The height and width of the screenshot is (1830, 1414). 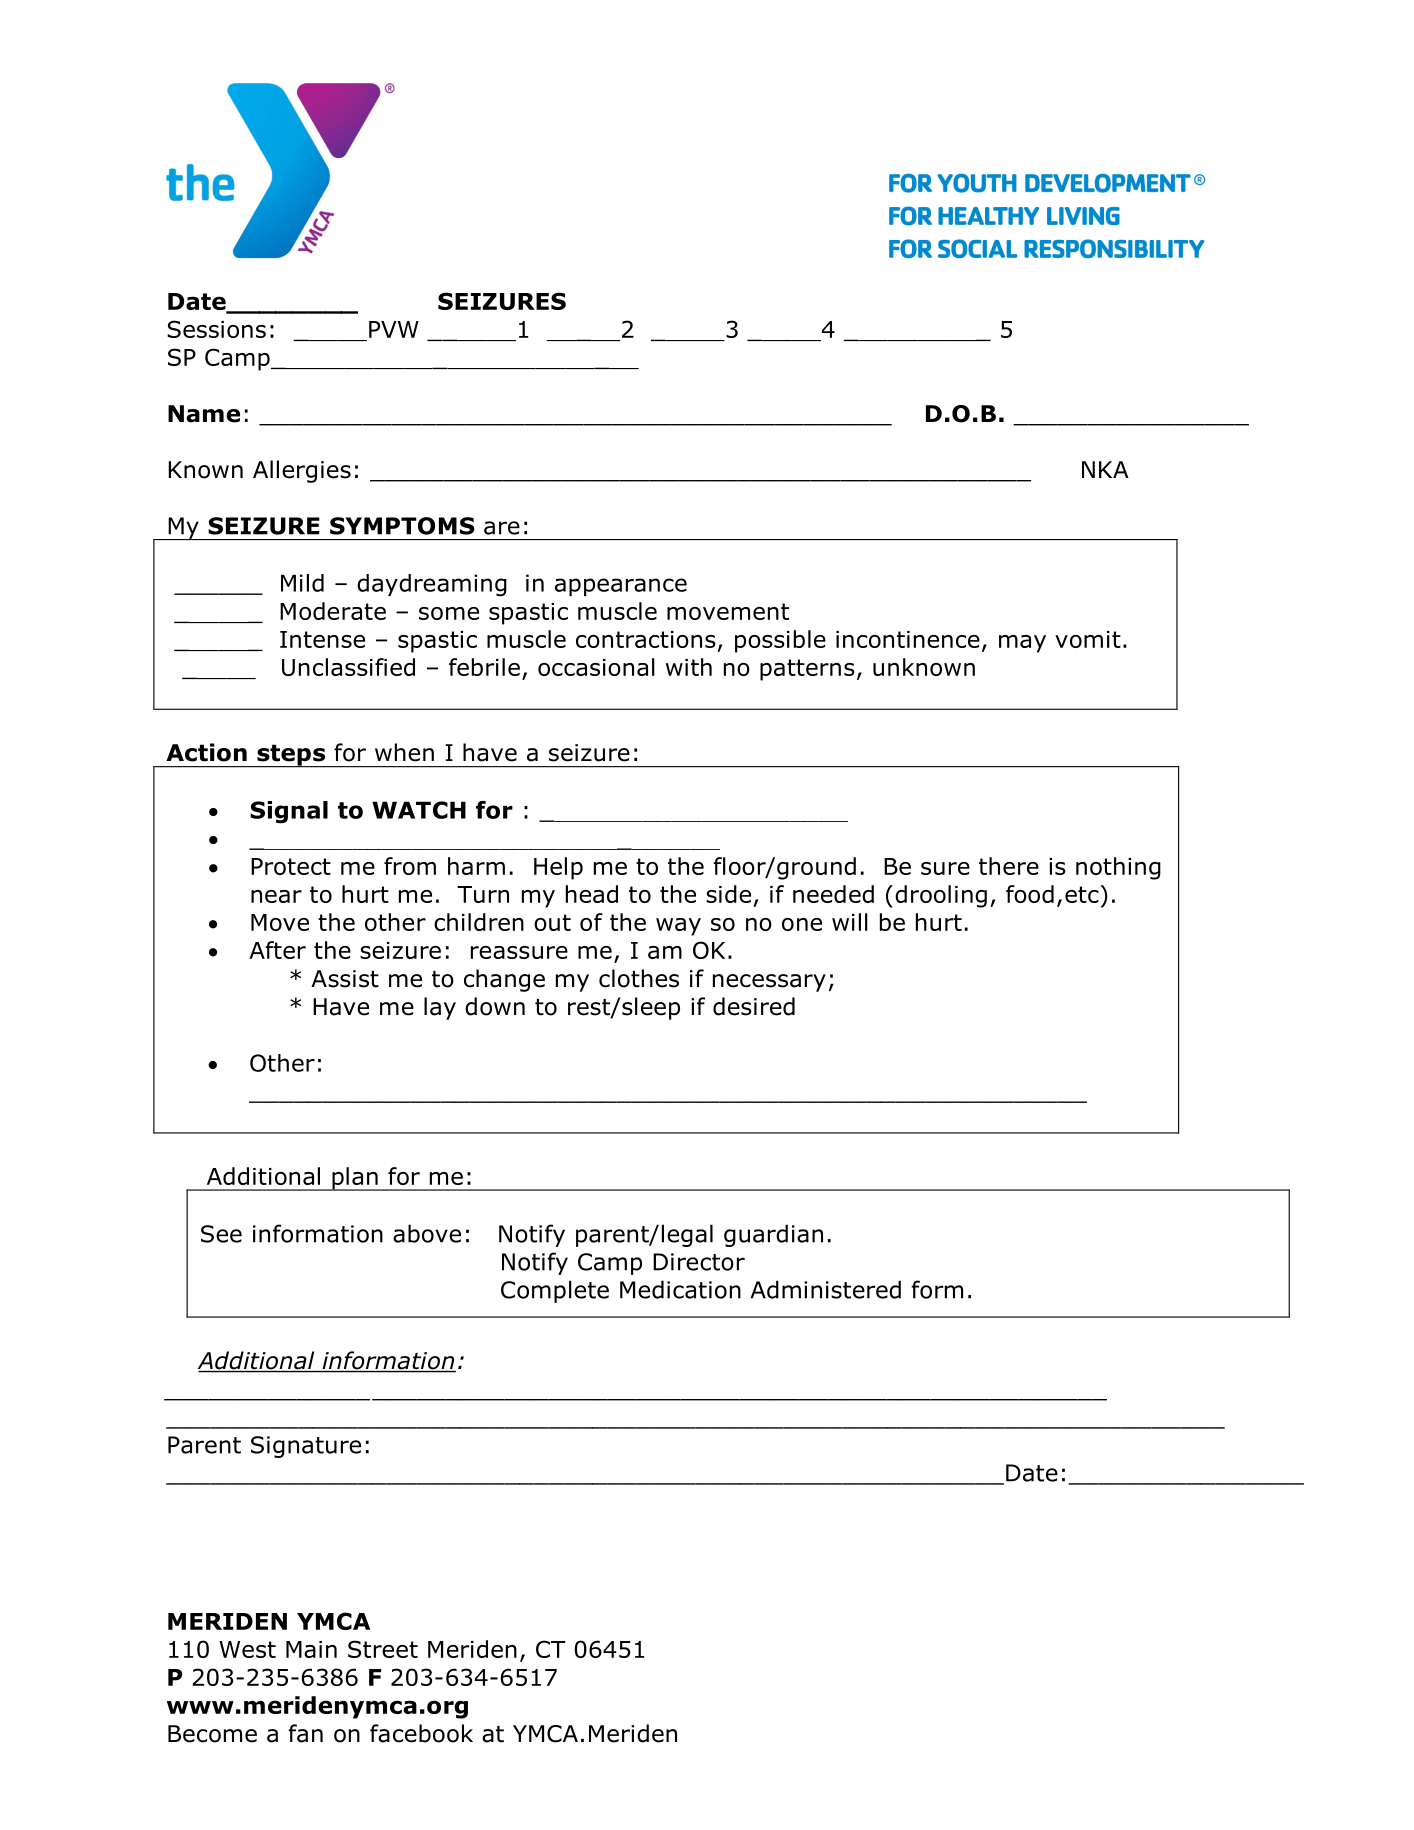 What do you see at coordinates (216, 329) in the screenshot?
I see `Sessions` at bounding box center [216, 329].
